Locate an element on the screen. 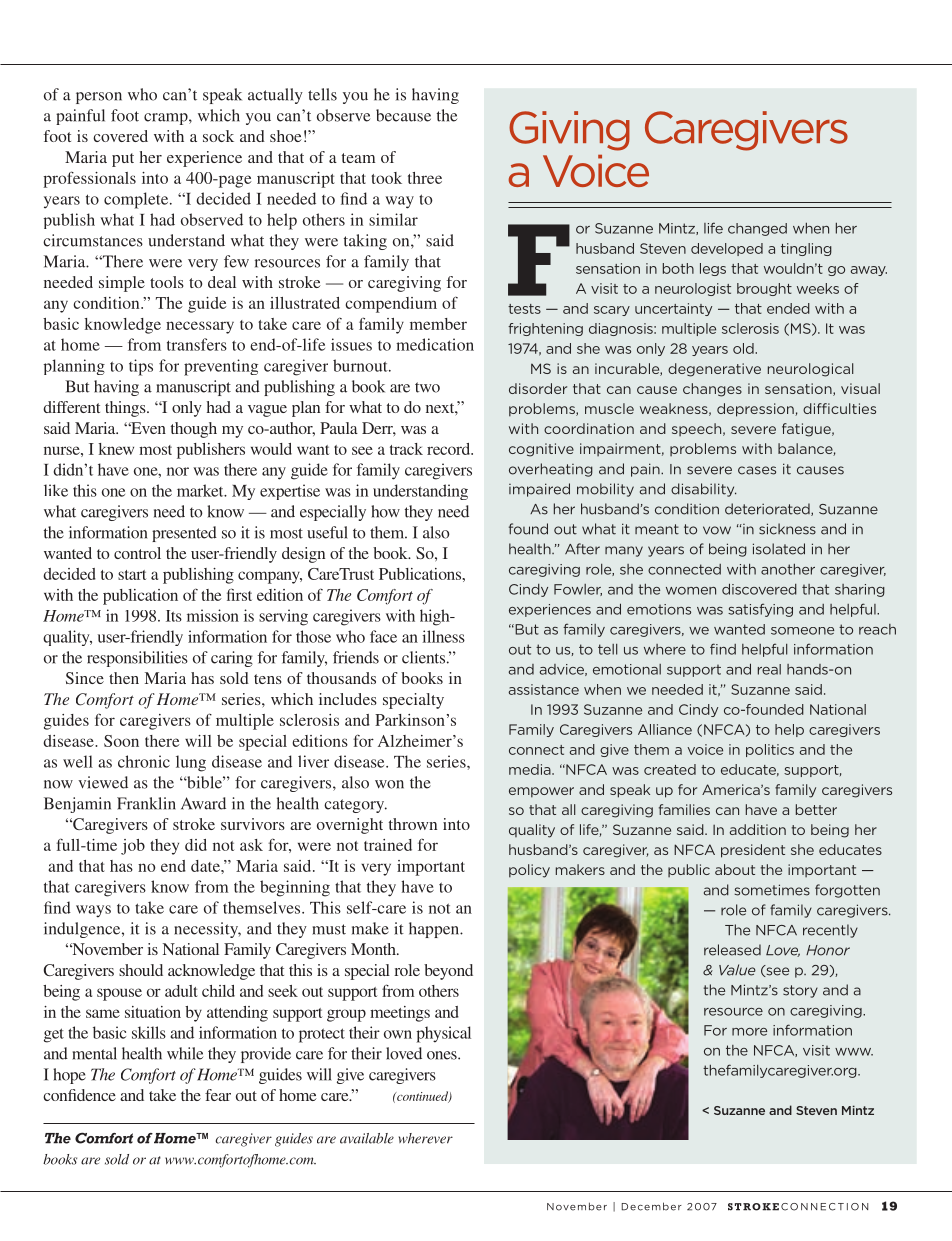 The width and height of the screenshot is (952, 1241). put is located at coordinates (123, 160).
